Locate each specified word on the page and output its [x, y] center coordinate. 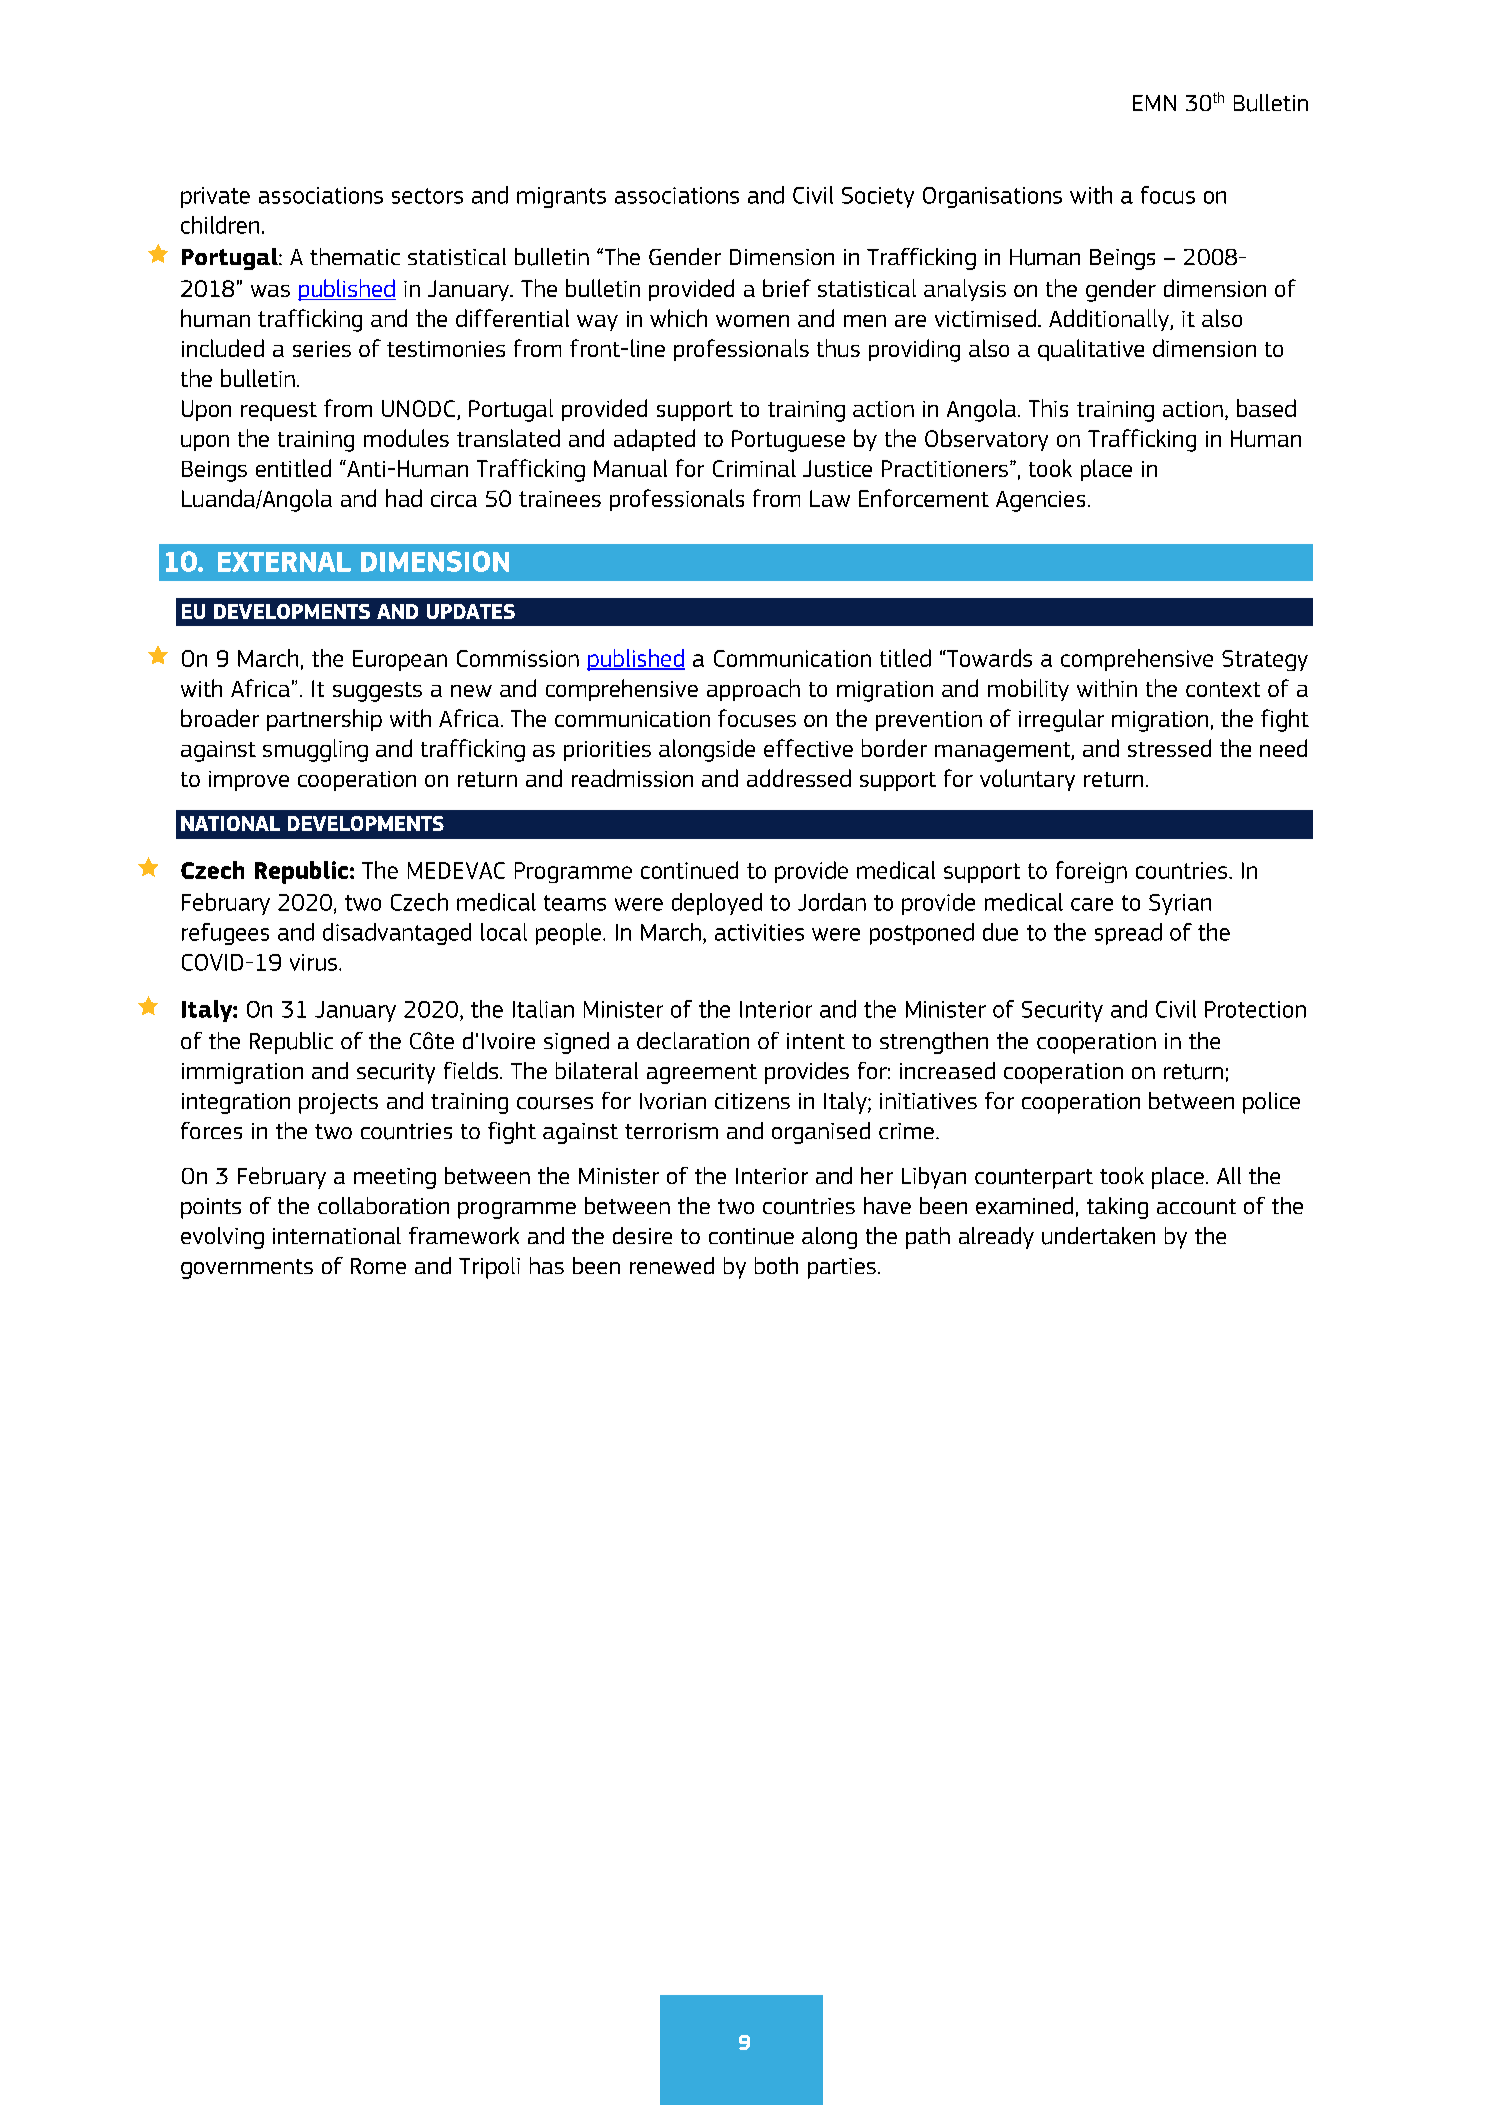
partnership [324, 720]
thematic [355, 256]
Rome [378, 1266]
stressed [1169, 748]
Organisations [992, 197]
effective [808, 748]
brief [787, 288]
